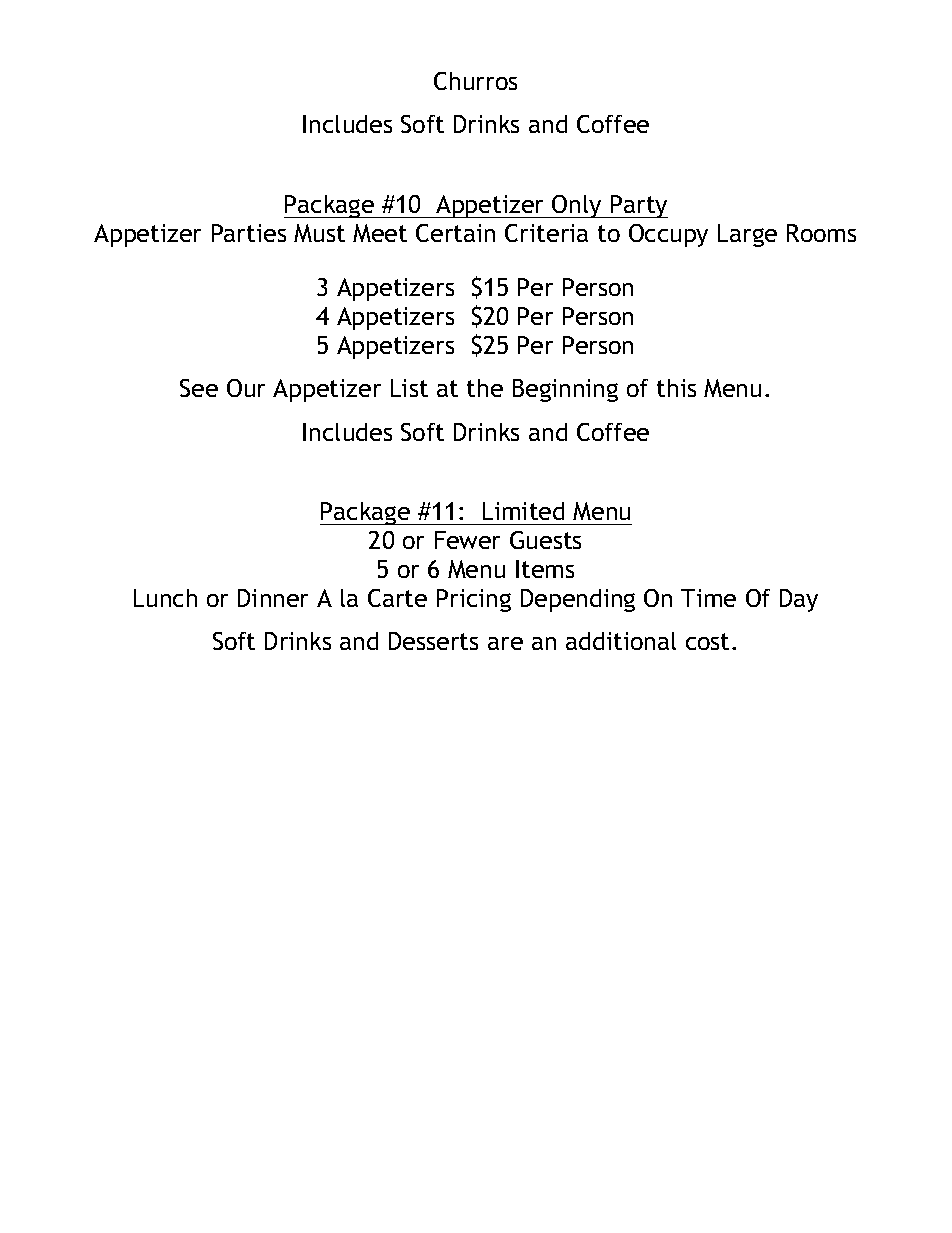 The width and height of the page is (952, 1233). Describe the element at coordinates (455, 233) in the page. I see `Certain` at that location.
